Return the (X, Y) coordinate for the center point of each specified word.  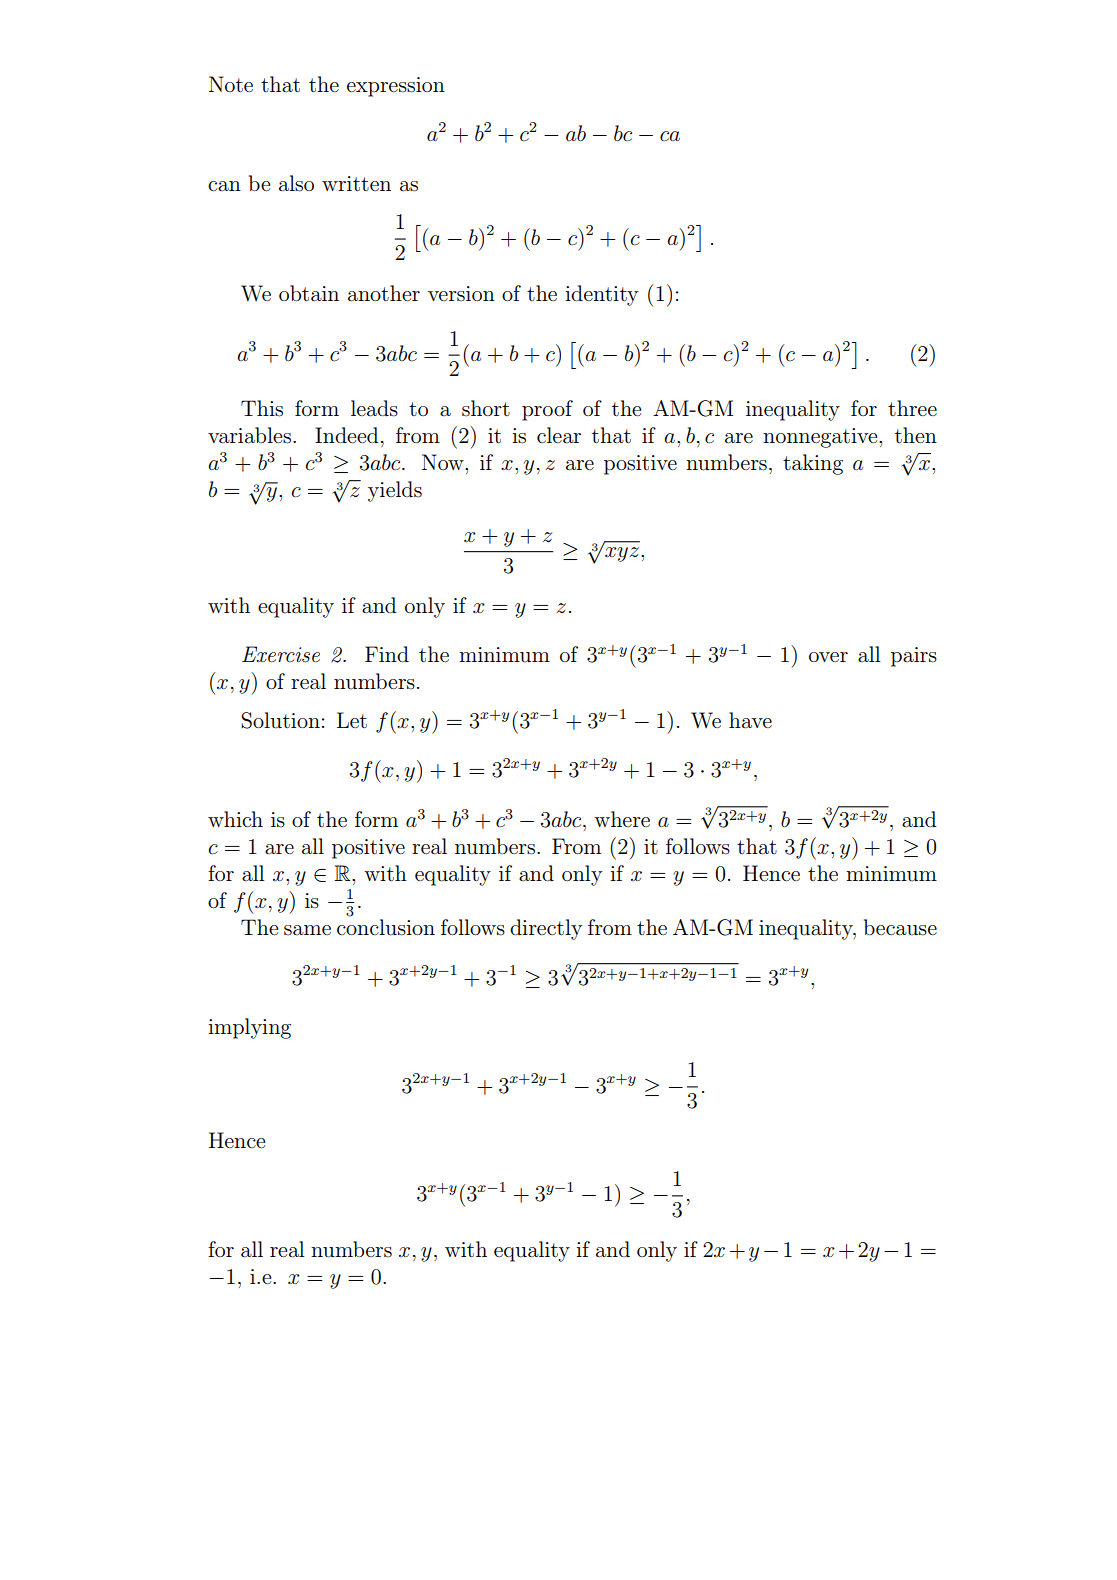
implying (249, 1028)
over (828, 657)
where (622, 819)
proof (547, 410)
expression (396, 87)
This (262, 408)
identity (601, 295)
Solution (280, 720)
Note (231, 84)
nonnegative (821, 438)
